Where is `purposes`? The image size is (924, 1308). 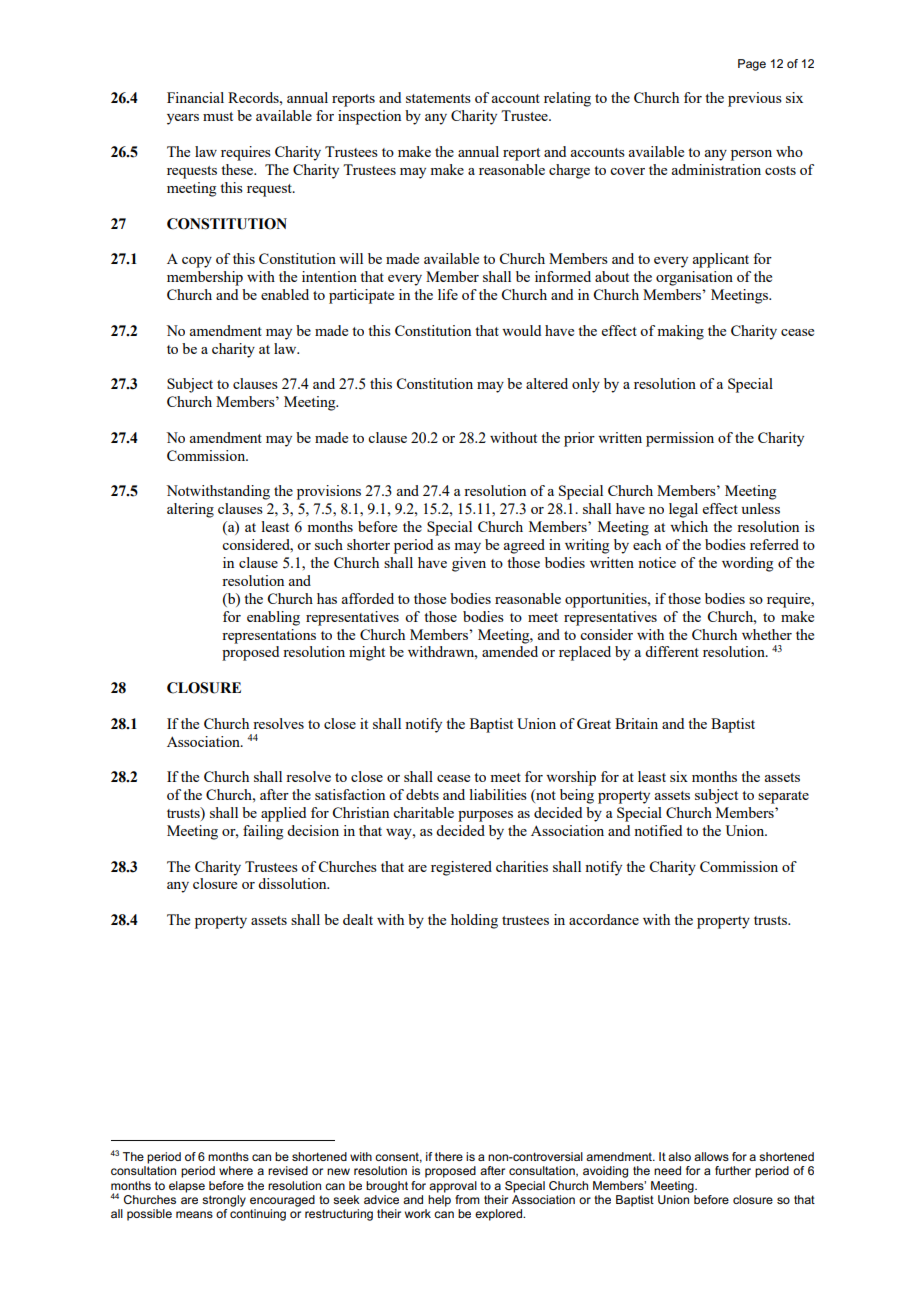
purposes is located at coordinates (485, 816).
